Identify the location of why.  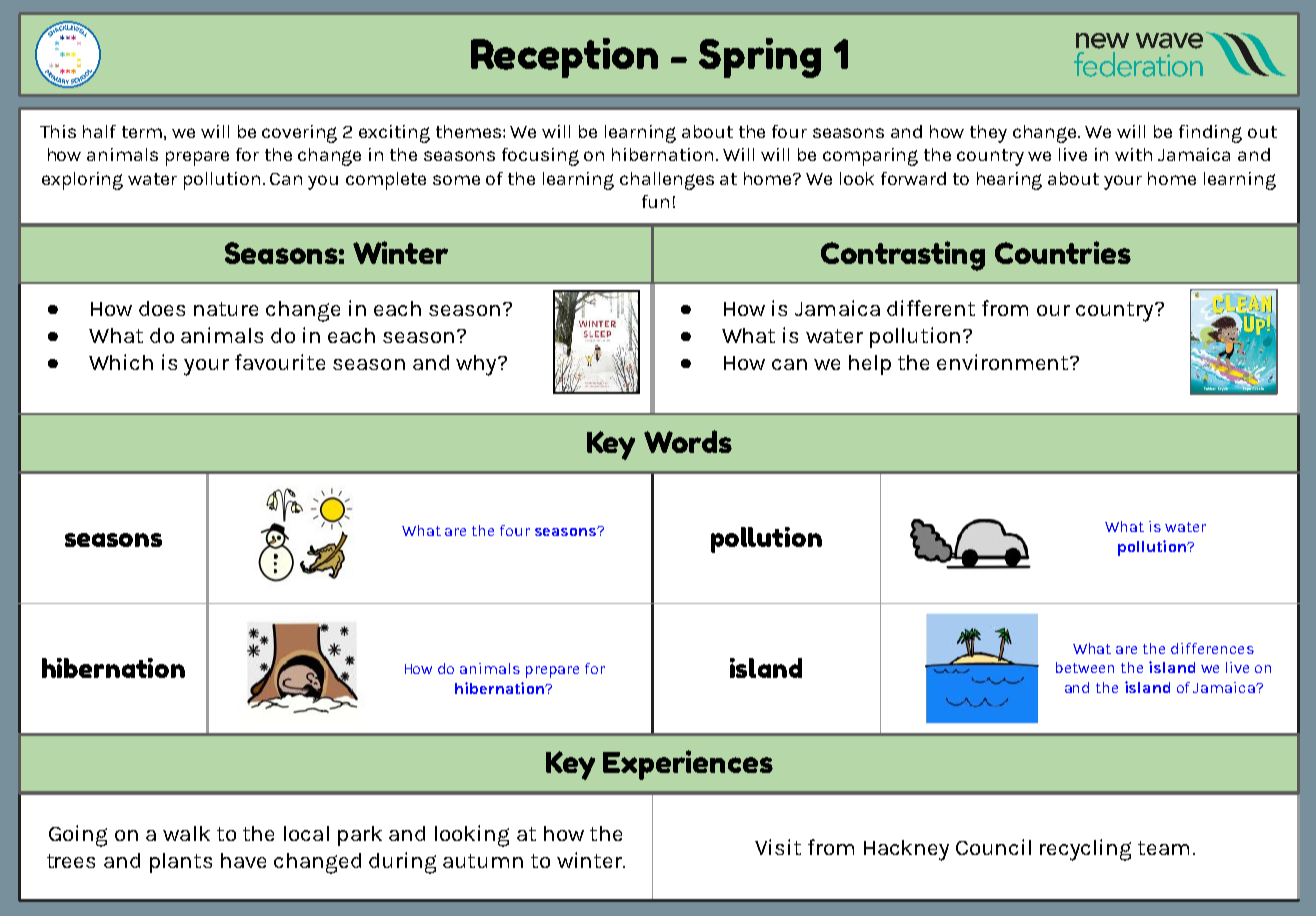
(477, 365).
